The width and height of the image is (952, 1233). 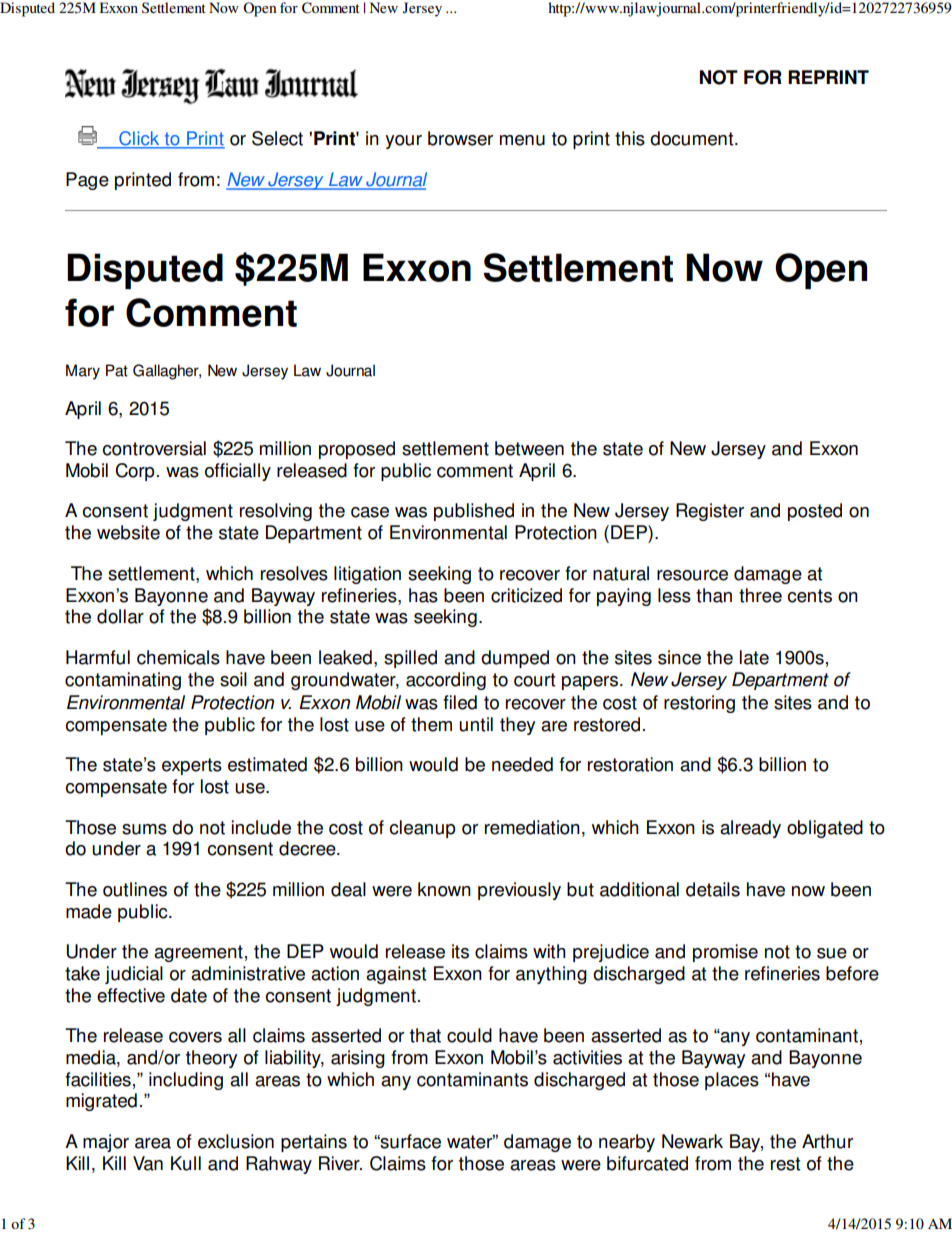 I want to click on Click, so click(x=139, y=139).
